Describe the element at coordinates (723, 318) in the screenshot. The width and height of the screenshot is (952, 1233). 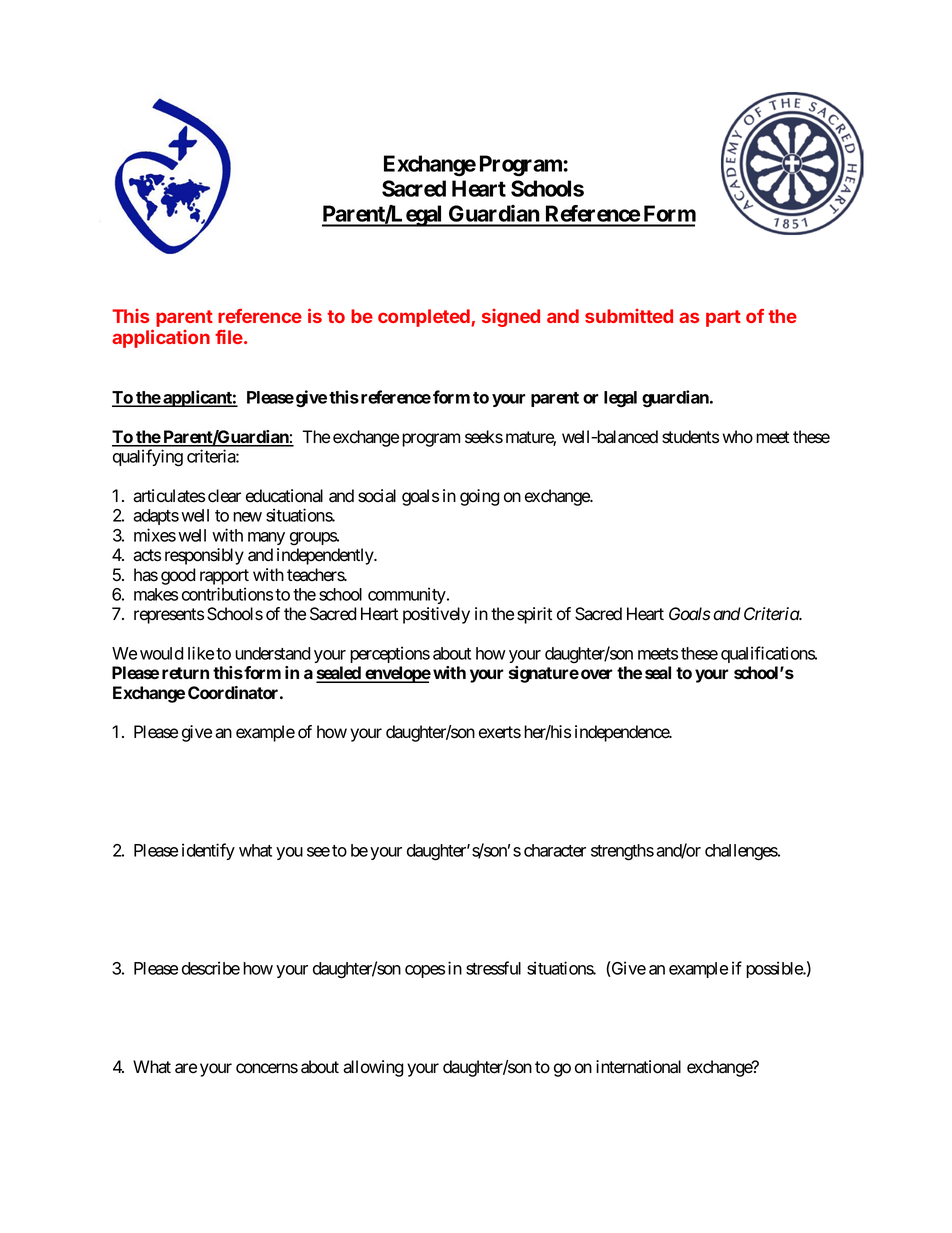
I see `part` at that location.
